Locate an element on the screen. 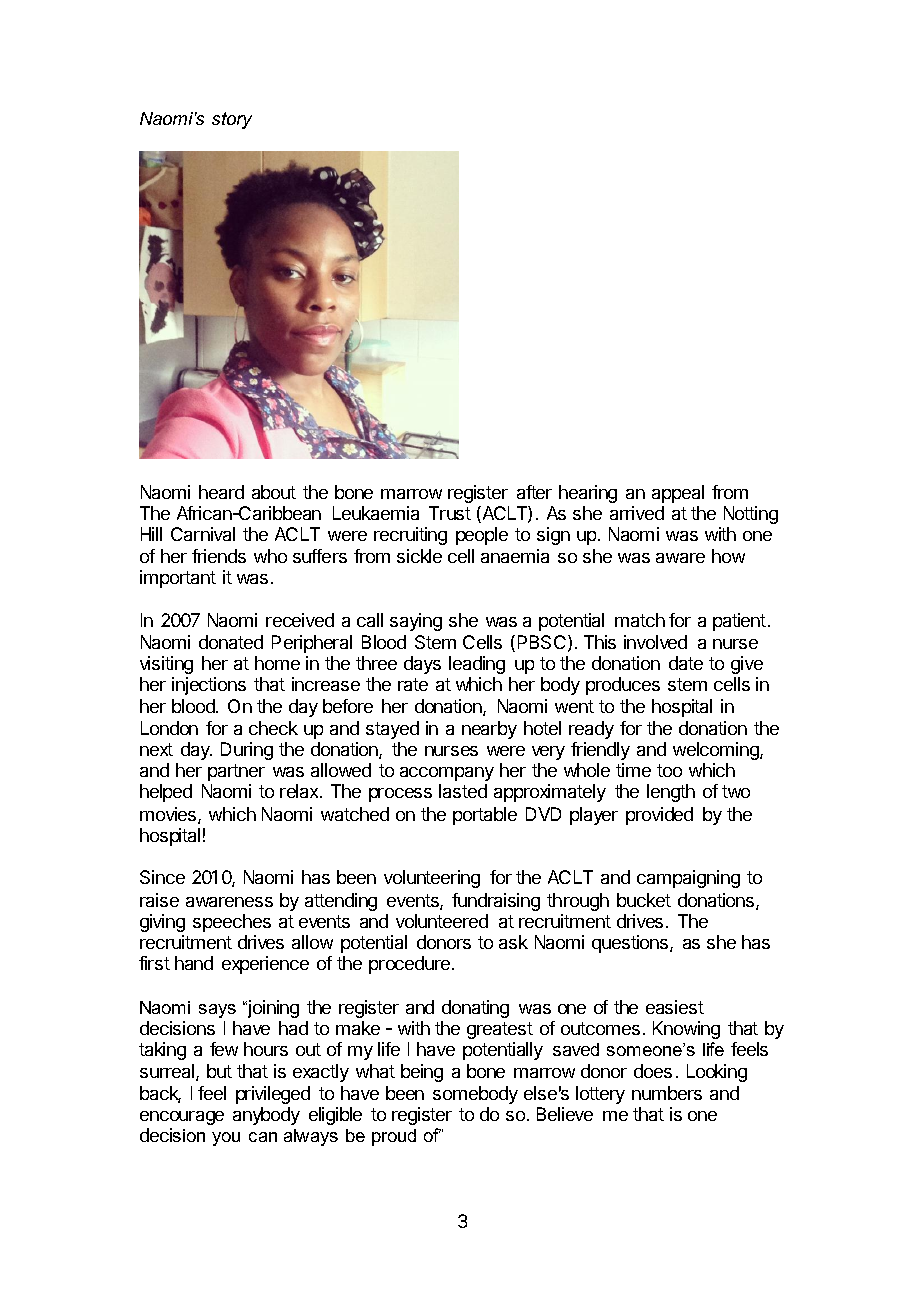 This screenshot has width=924, height=1308. Trust is located at coordinates (450, 513).
